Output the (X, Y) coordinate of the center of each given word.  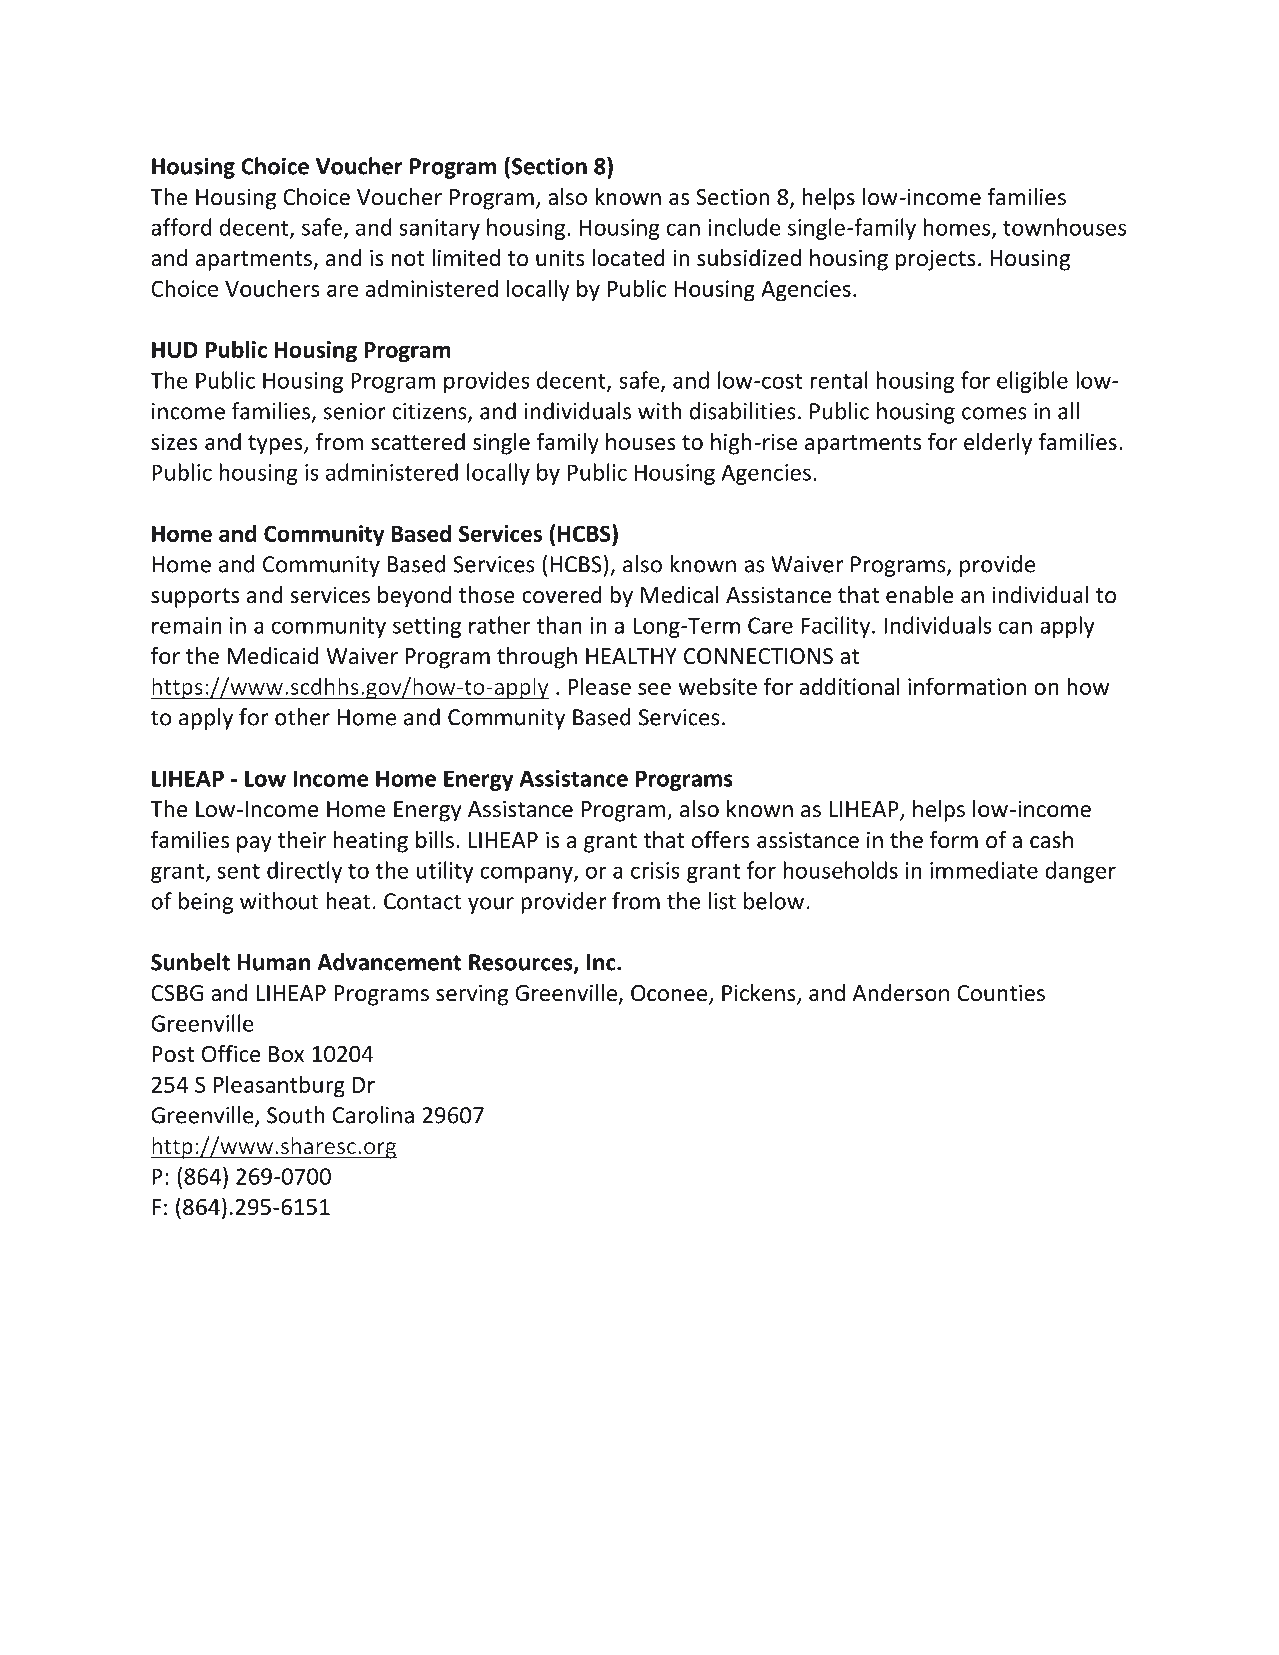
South (295, 1115)
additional (850, 686)
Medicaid (273, 656)
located (628, 258)
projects (936, 260)
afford (181, 227)
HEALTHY (631, 656)
